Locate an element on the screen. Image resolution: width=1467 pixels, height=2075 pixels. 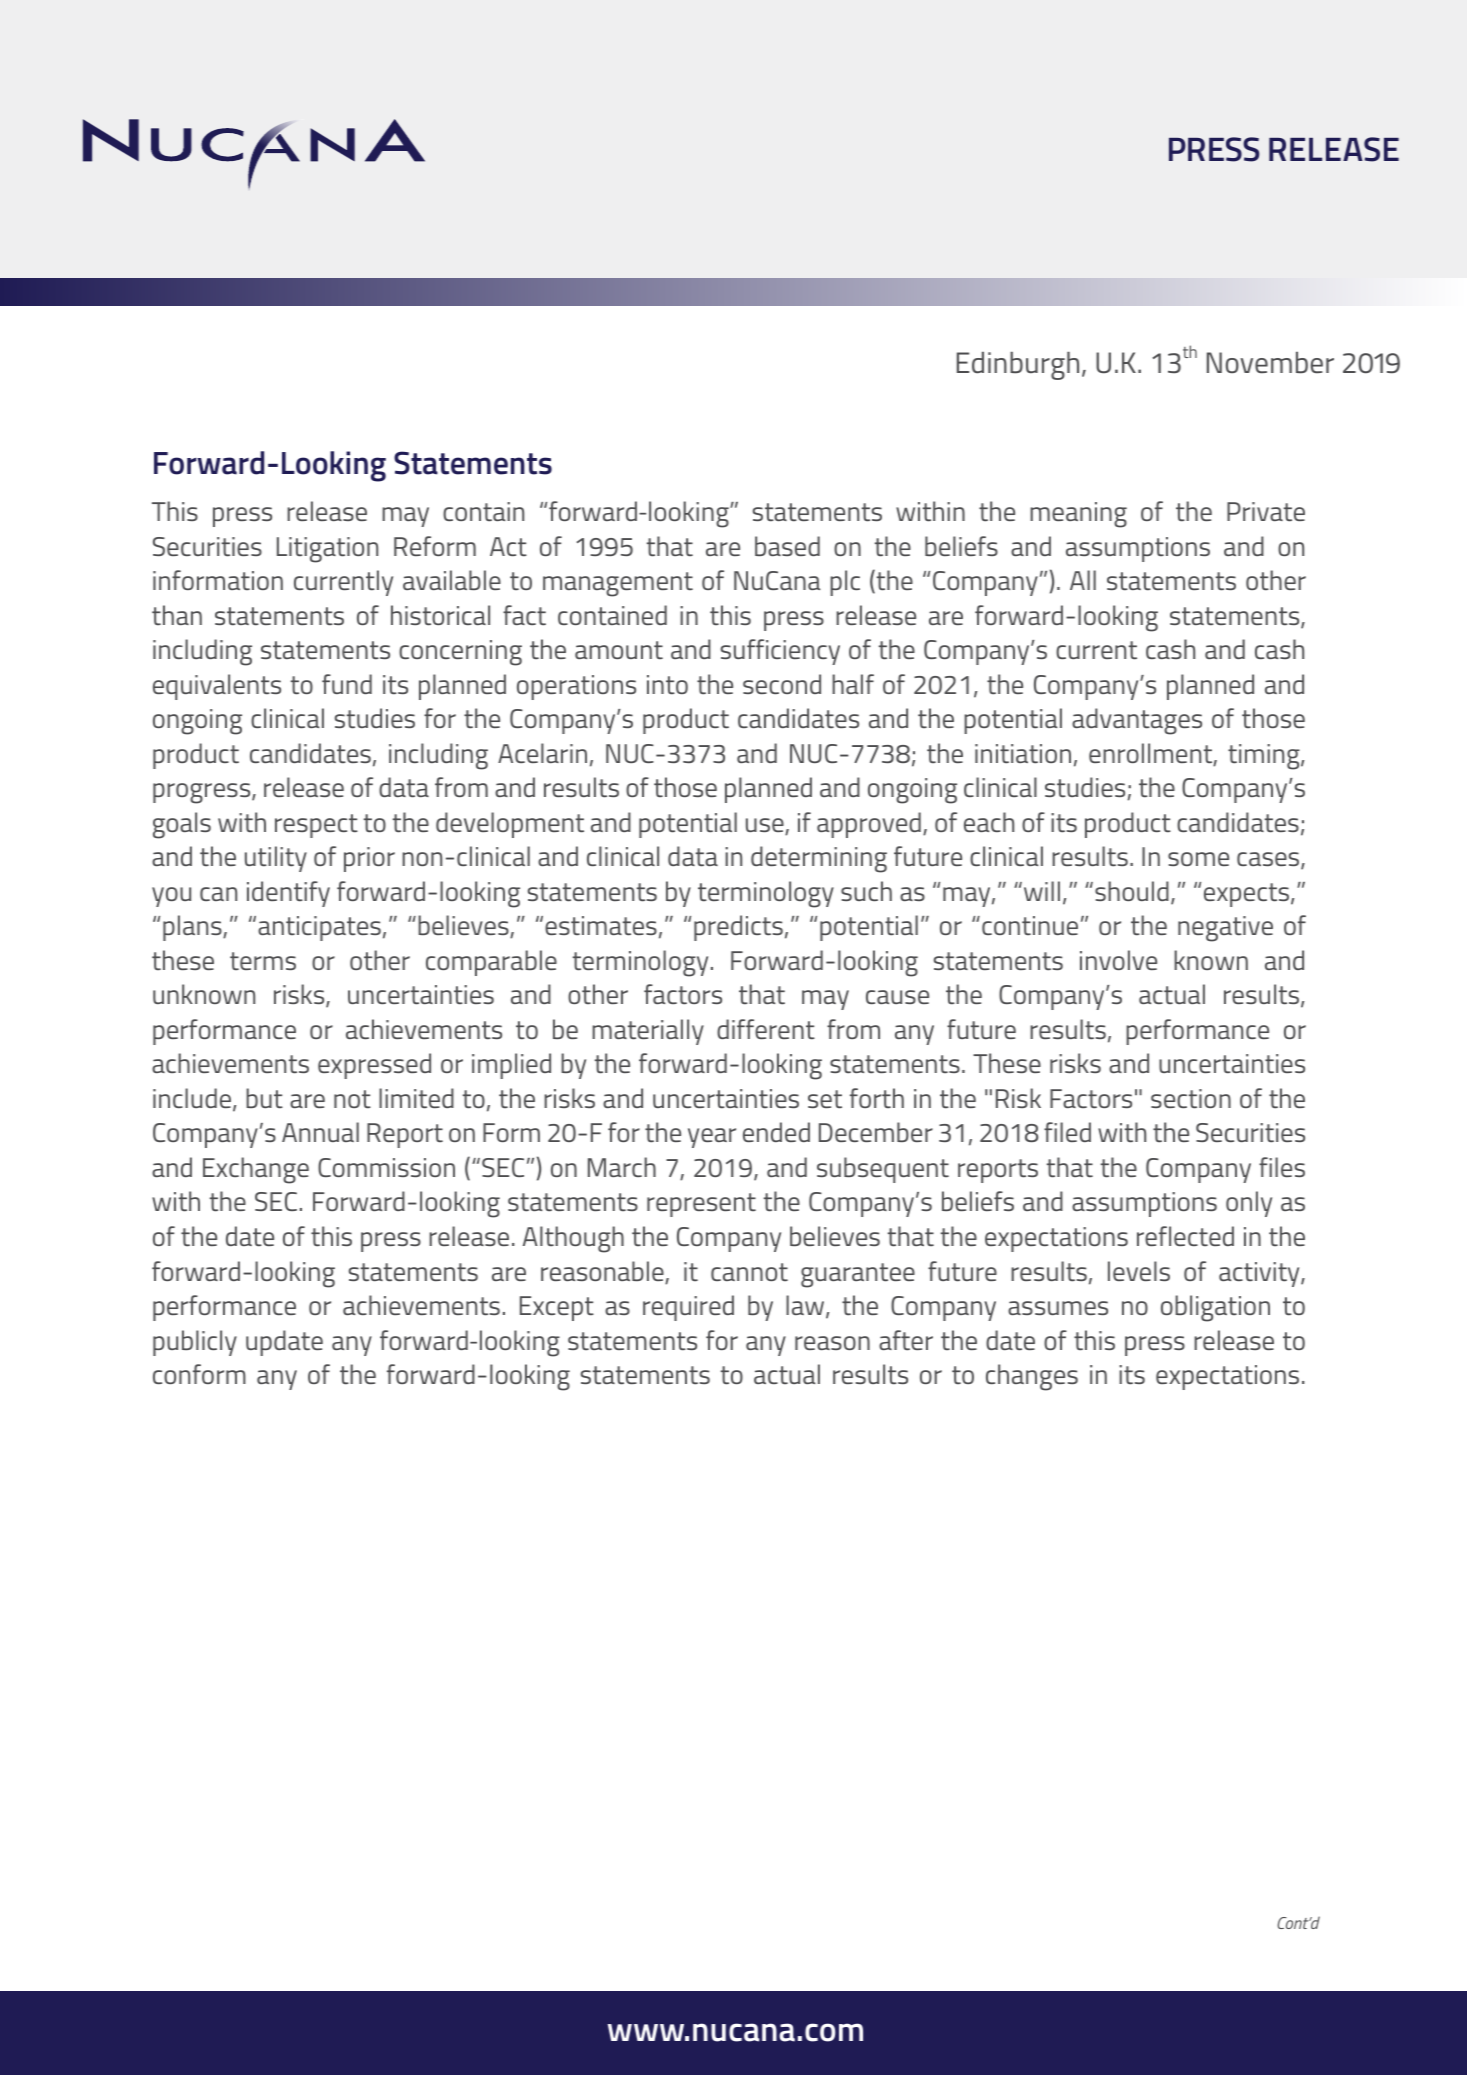
determining is located at coordinates (819, 859).
